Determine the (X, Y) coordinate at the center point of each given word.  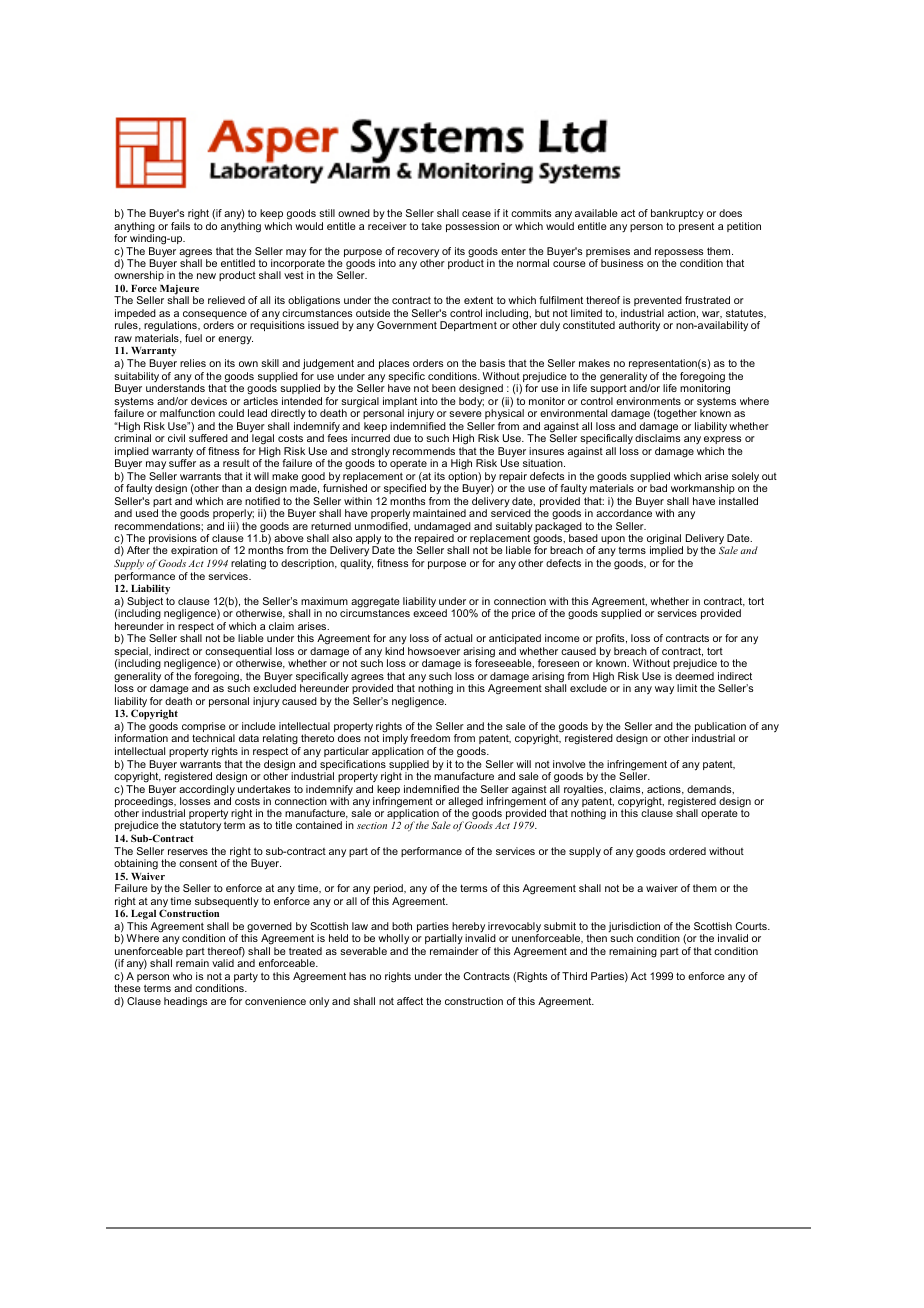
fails (180, 226)
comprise (204, 728)
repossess (680, 254)
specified (405, 489)
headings (185, 1002)
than (232, 488)
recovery (418, 254)
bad (658, 488)
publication (720, 728)
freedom (430, 738)
